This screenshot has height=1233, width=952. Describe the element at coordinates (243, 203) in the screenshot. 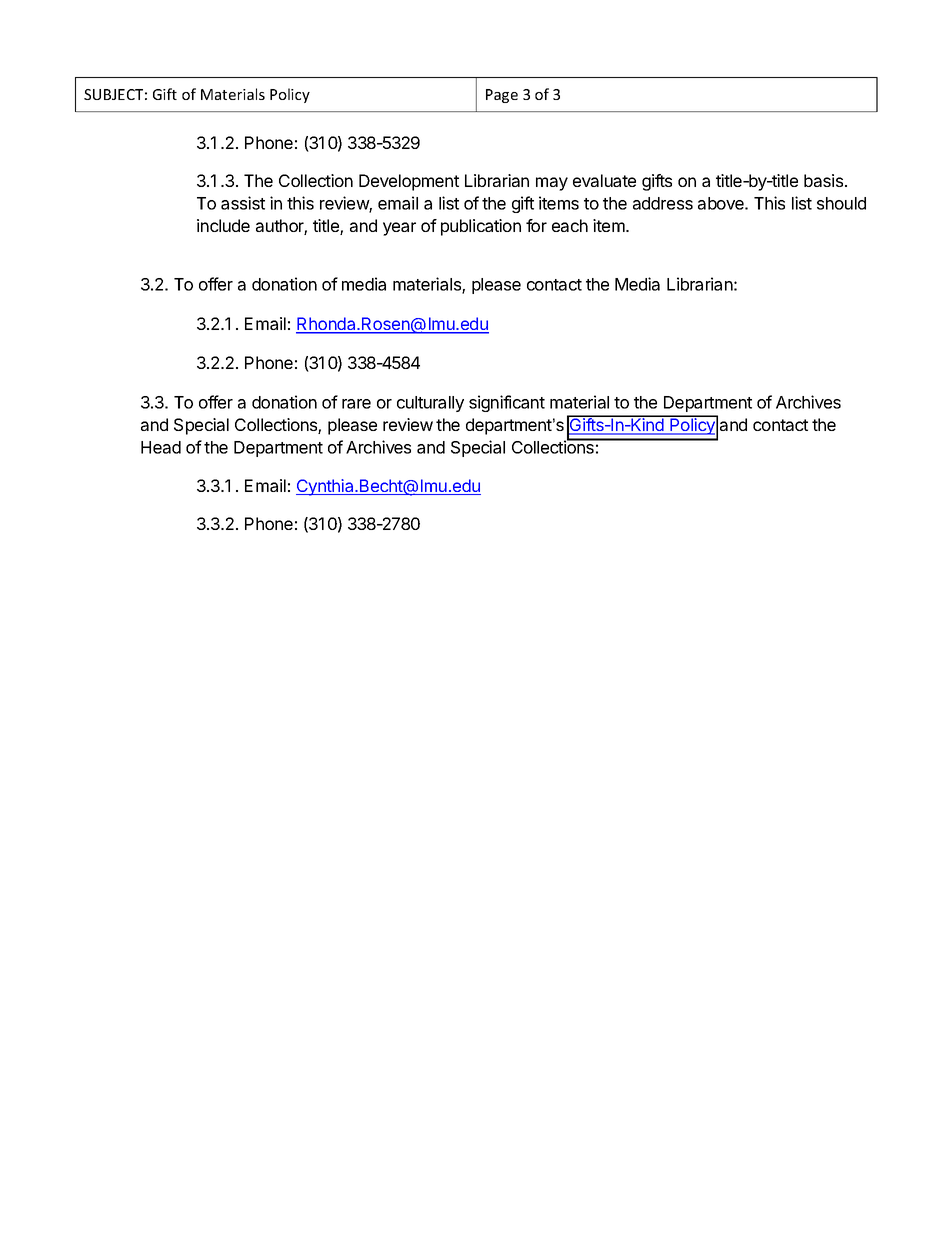

I see `assist` at that location.
